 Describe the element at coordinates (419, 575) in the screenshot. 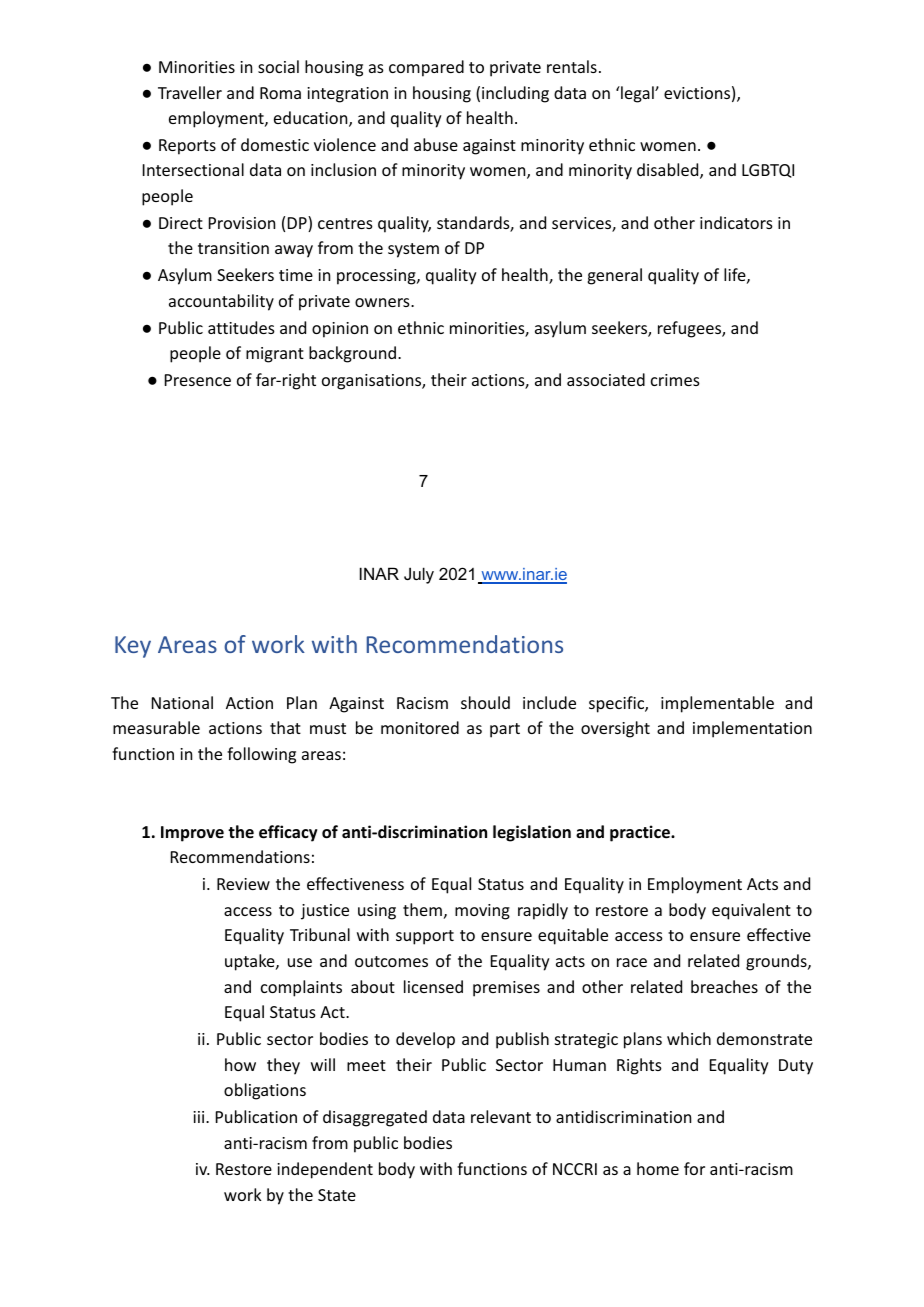

I see `July` at that location.
